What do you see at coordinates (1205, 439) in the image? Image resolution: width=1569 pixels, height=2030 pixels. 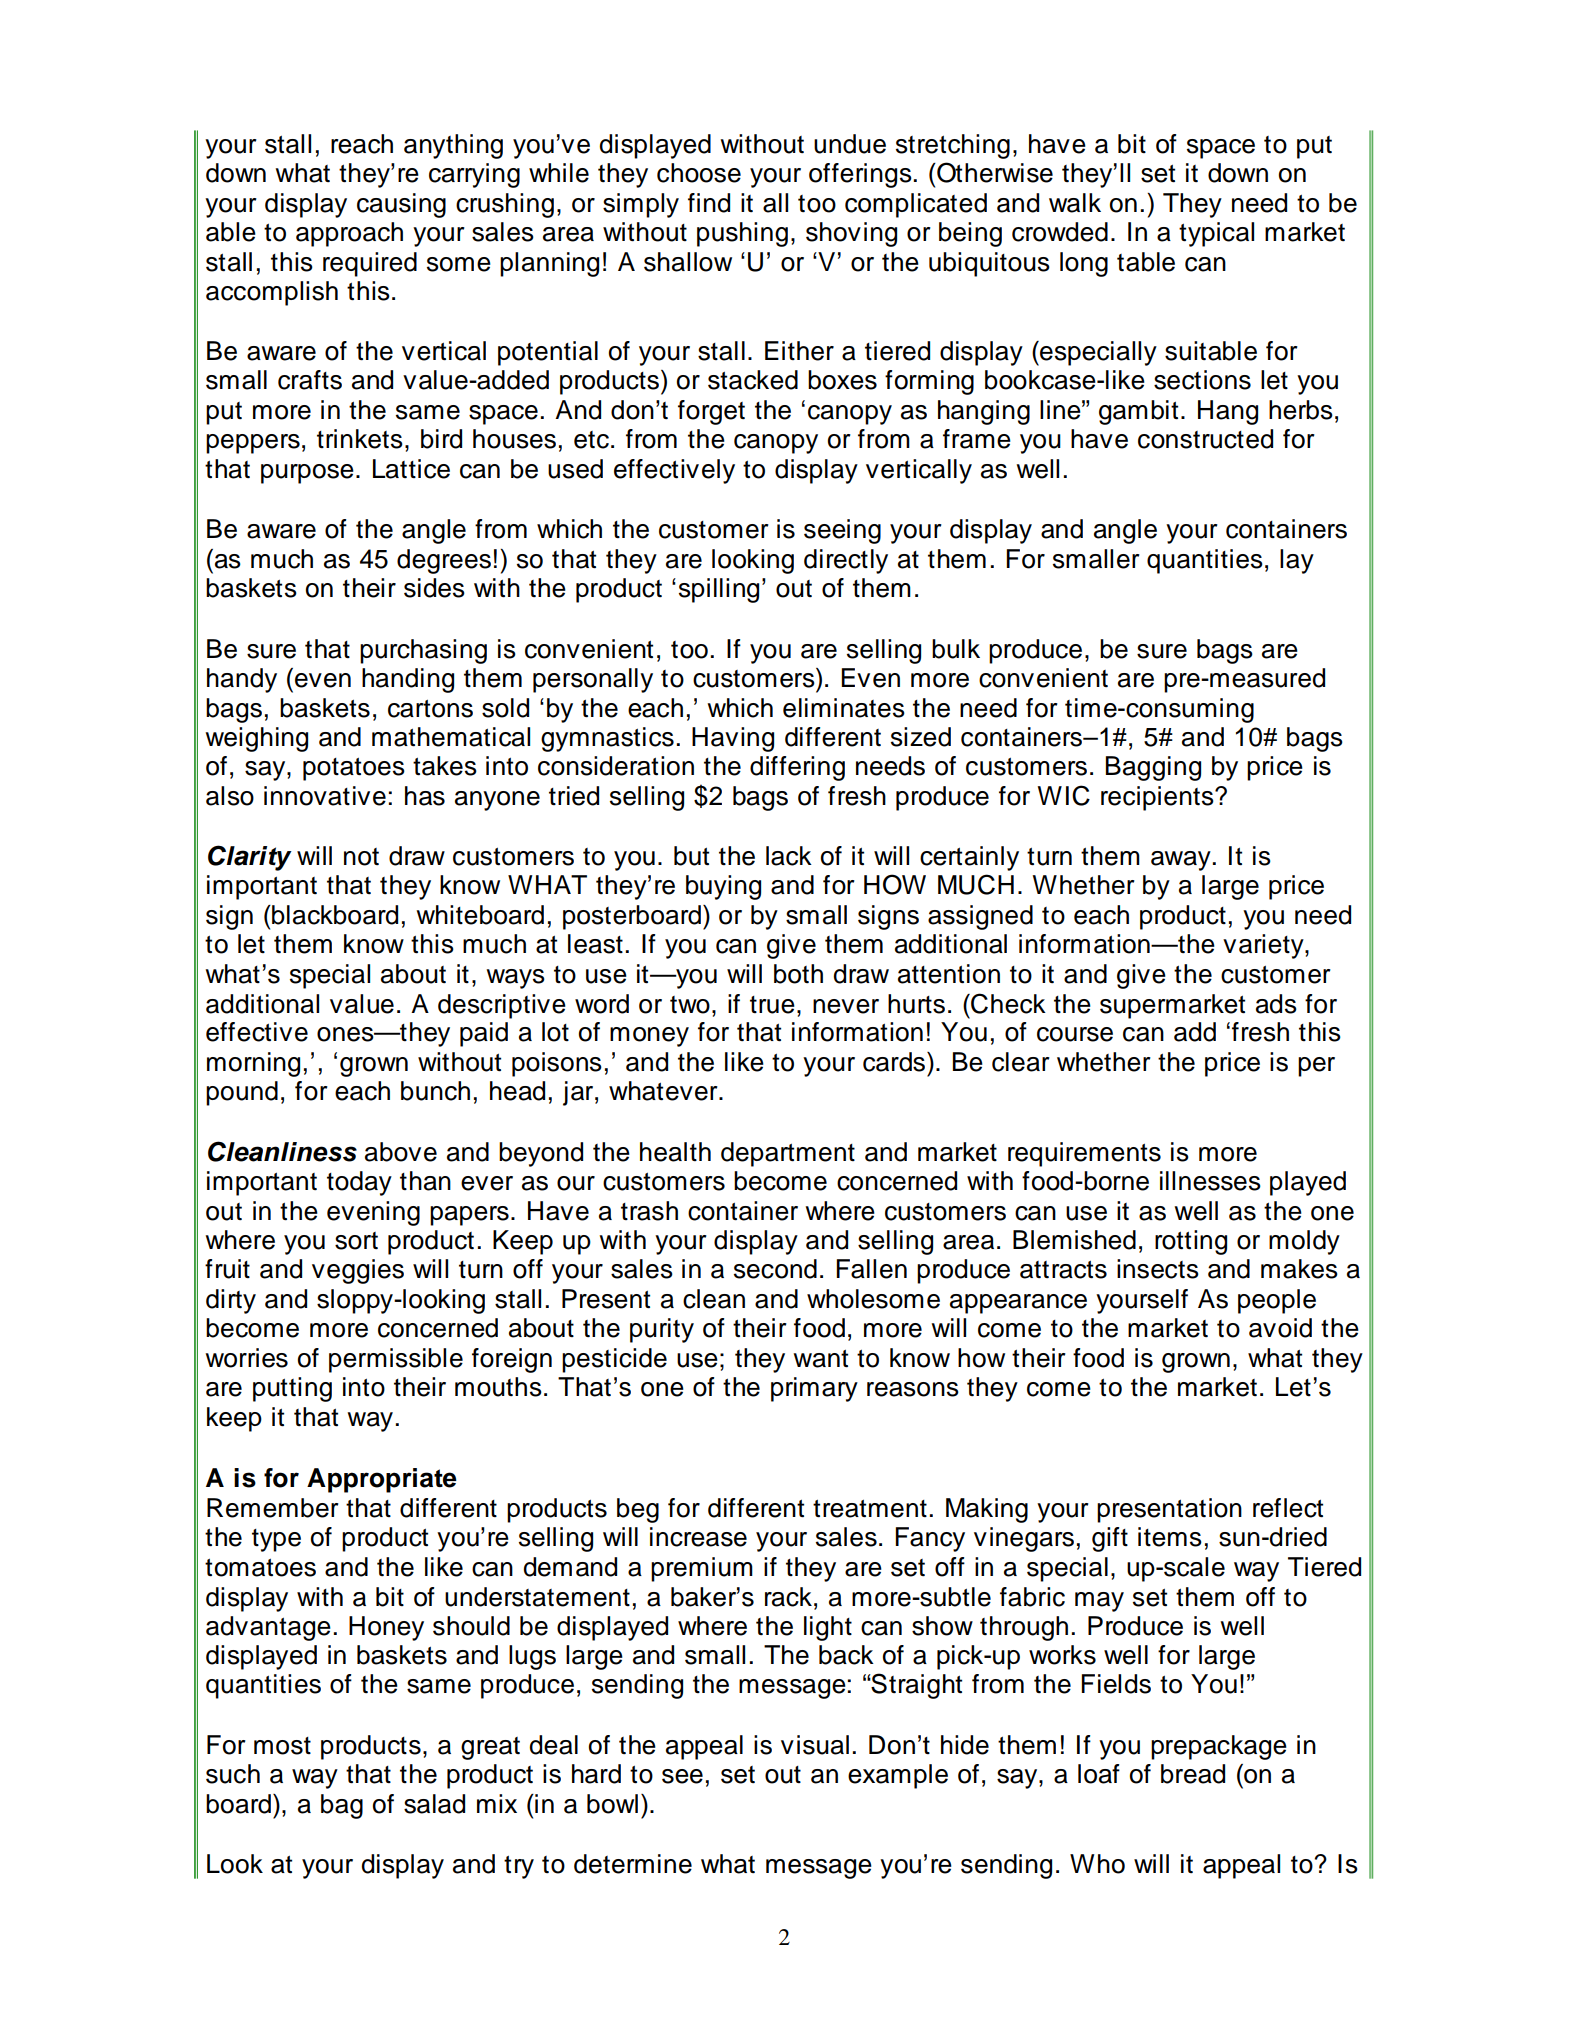 I see `constructed` at bounding box center [1205, 439].
